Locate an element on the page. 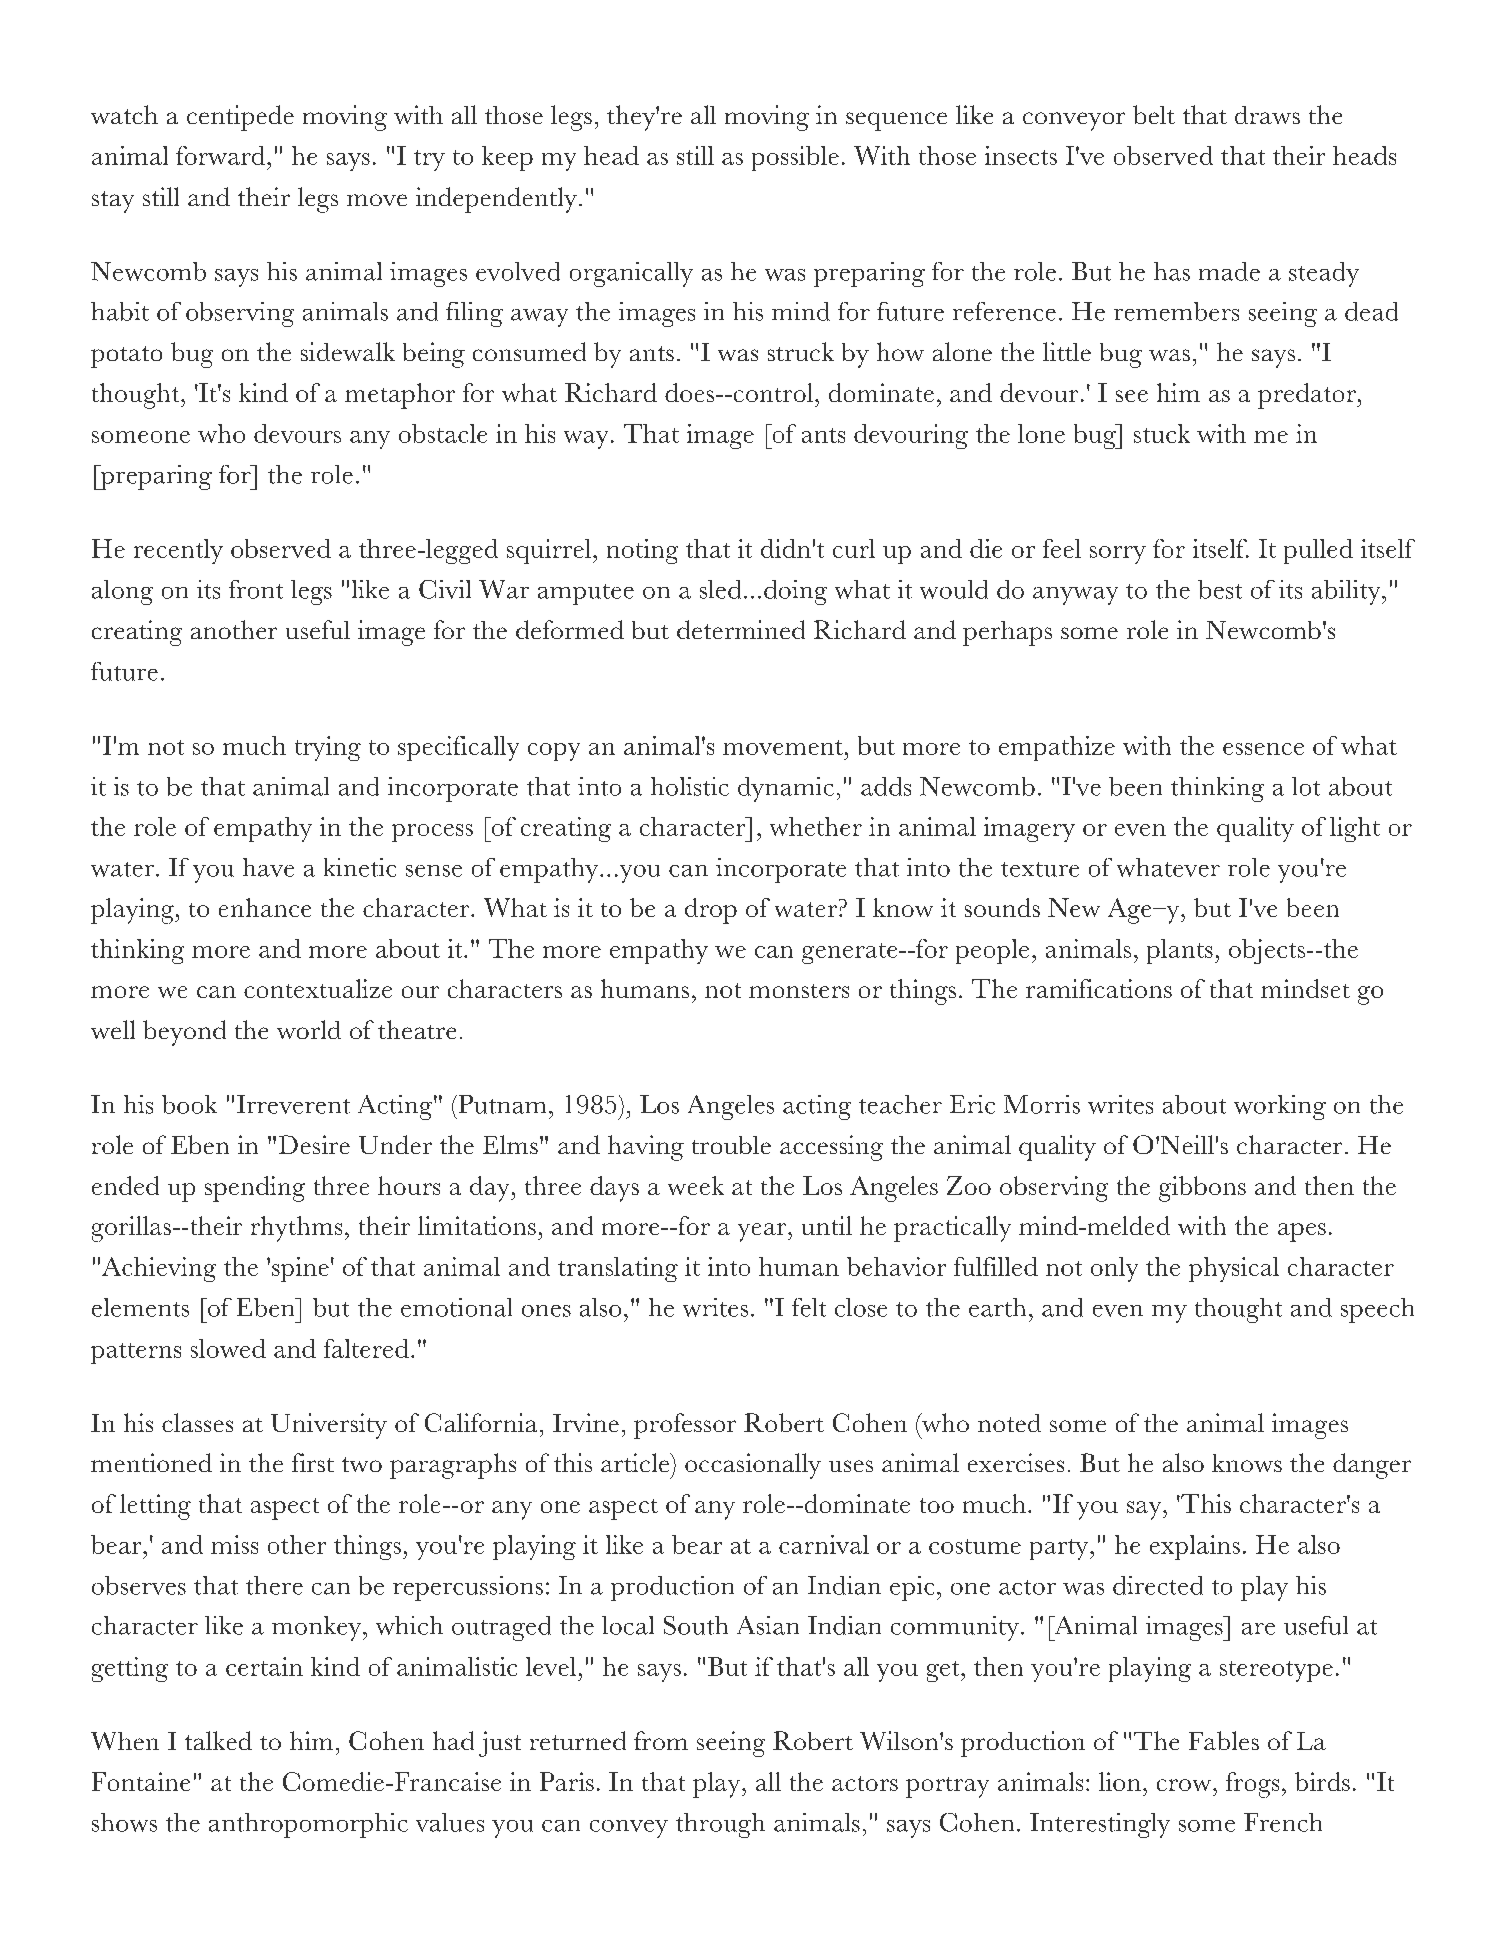 The height and width of the document is (1947, 1505). through is located at coordinates (720, 1825).
